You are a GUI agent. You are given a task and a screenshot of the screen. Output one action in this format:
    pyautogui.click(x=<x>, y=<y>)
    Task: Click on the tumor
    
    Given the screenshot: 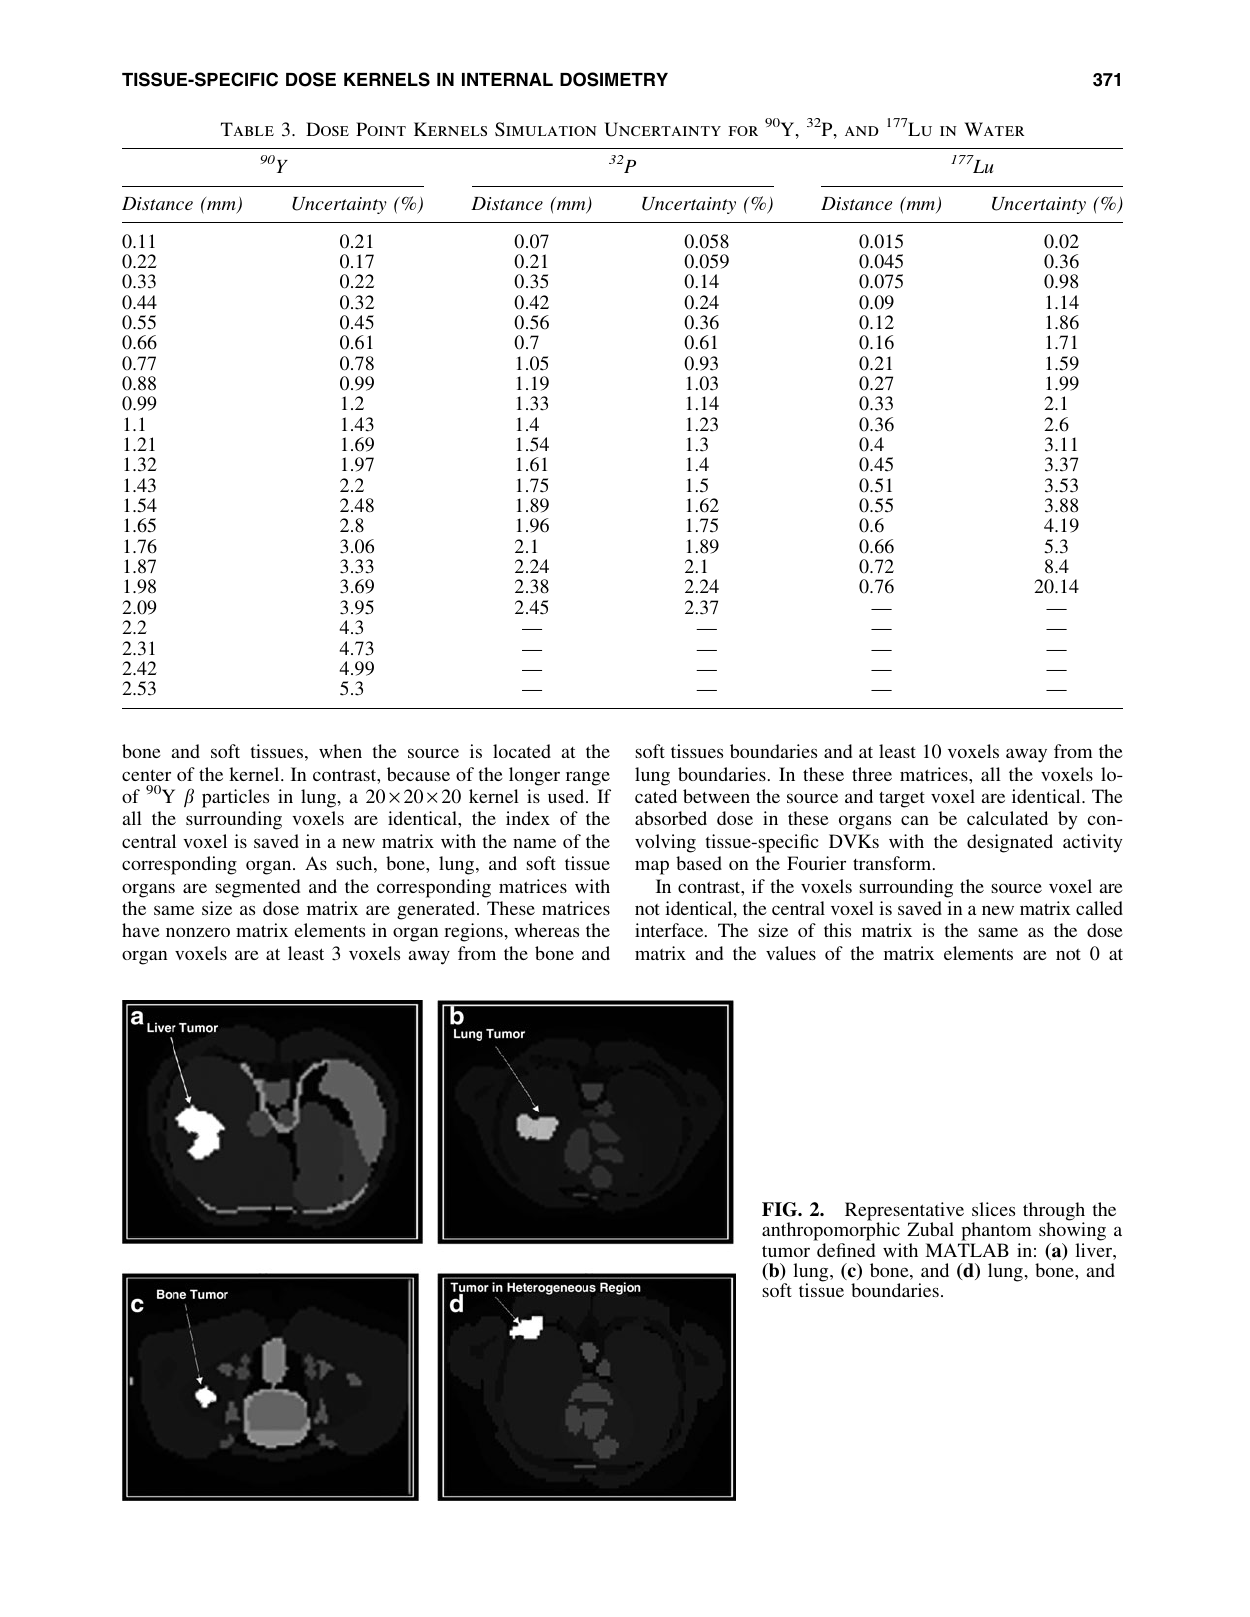 What is the action you would take?
    pyautogui.click(x=786, y=1251)
